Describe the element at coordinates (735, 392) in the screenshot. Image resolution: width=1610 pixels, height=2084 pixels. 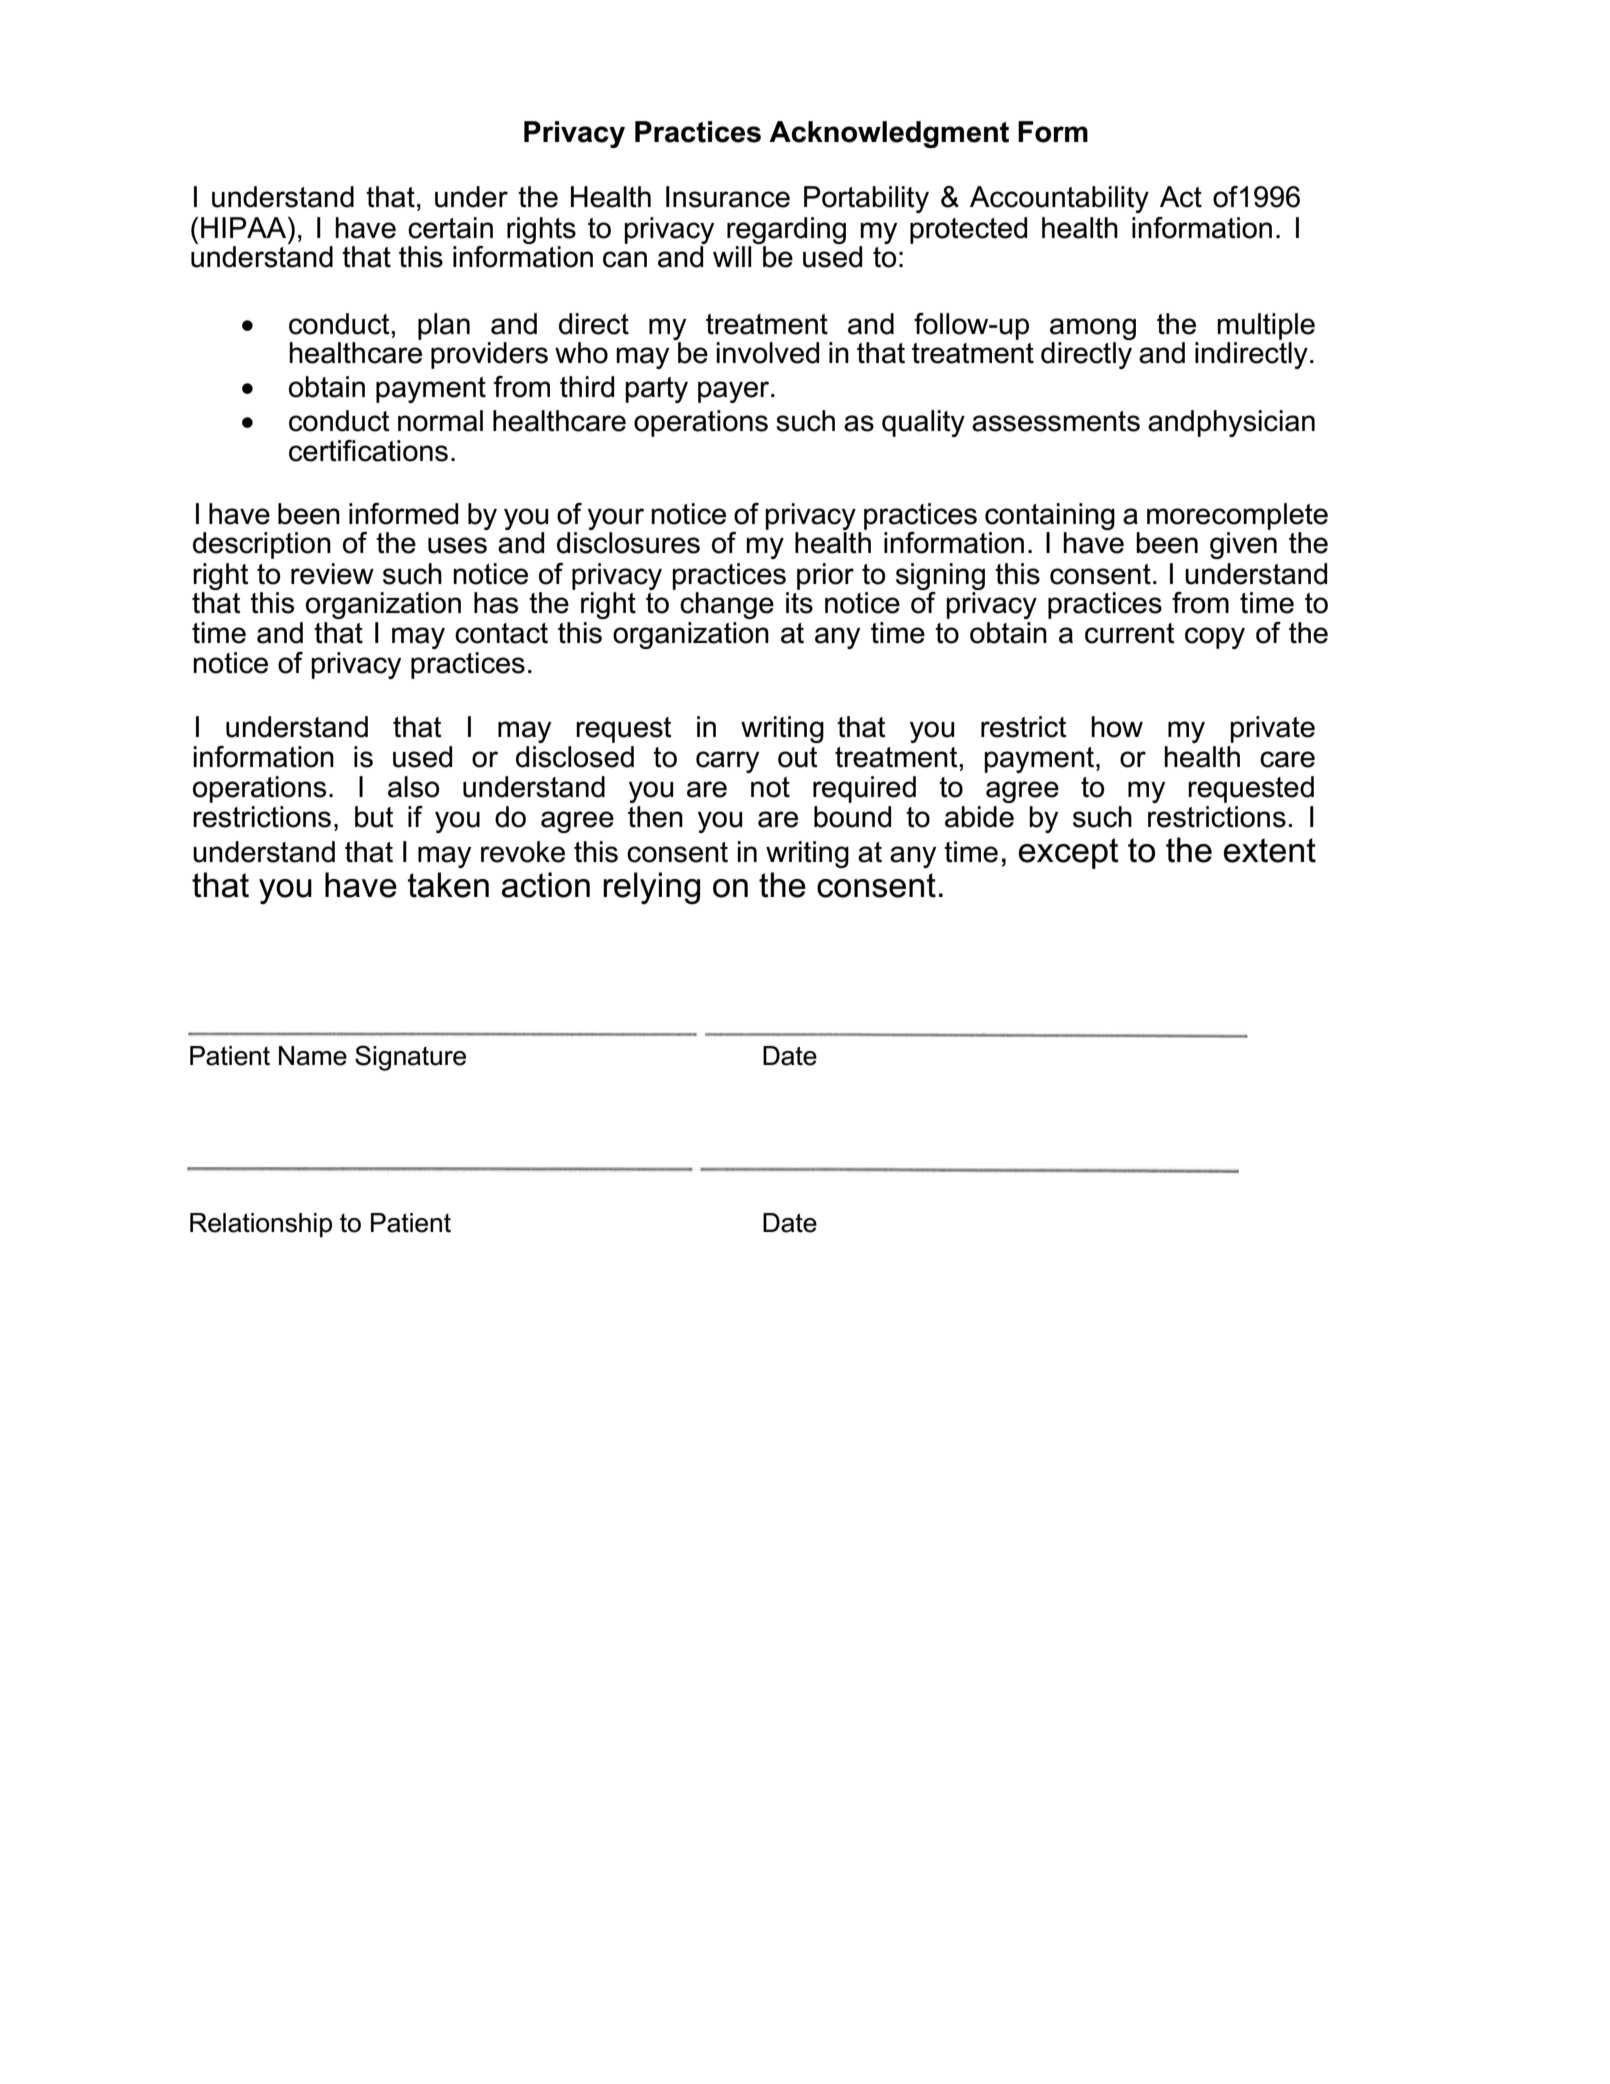
I see `payer` at that location.
